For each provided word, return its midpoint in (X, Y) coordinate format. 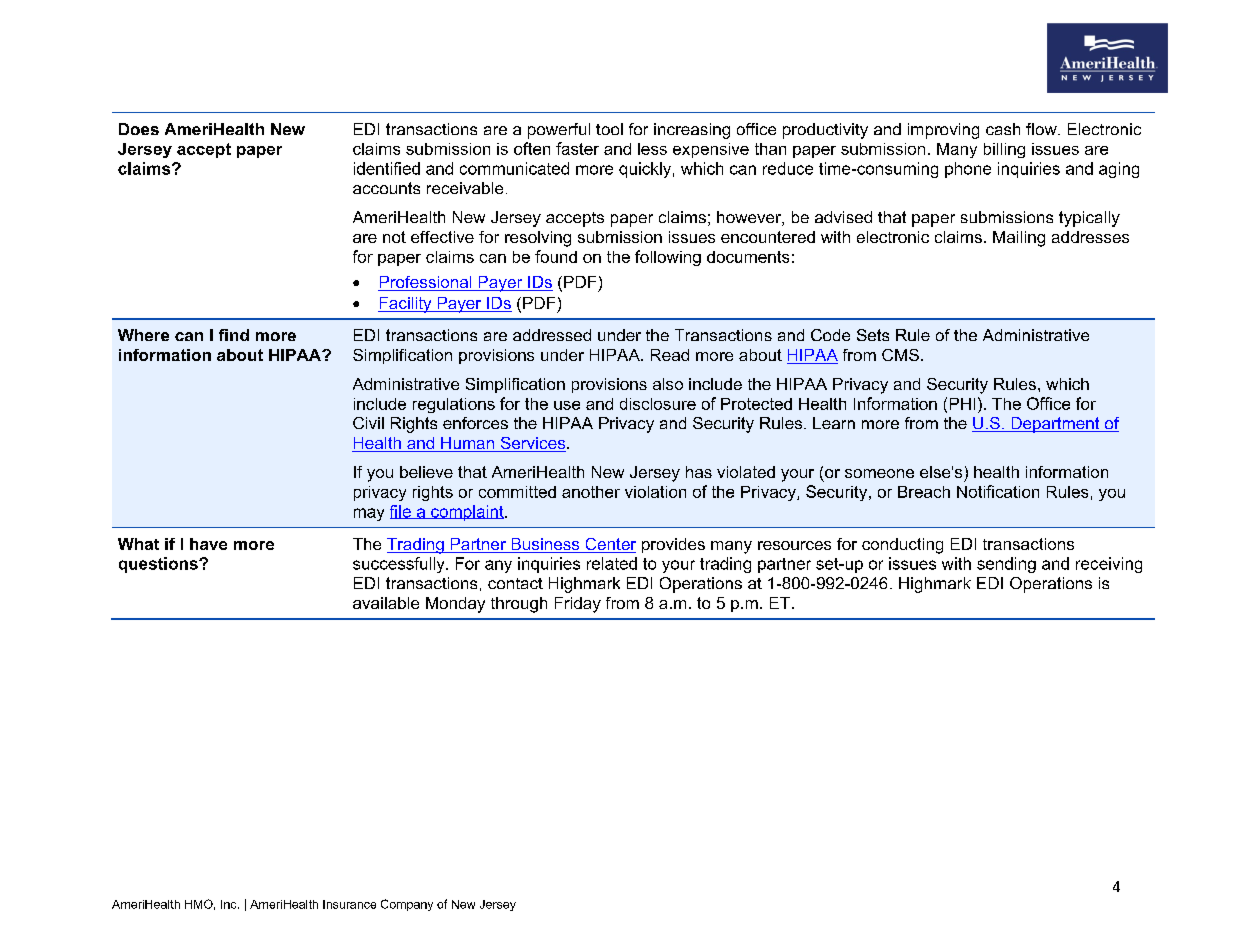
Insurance (349, 904)
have (208, 544)
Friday (578, 605)
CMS (900, 355)
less (652, 149)
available (386, 603)
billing (1004, 150)
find (234, 335)
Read (670, 355)
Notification (998, 491)
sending (1006, 565)
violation (655, 492)
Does (139, 129)
